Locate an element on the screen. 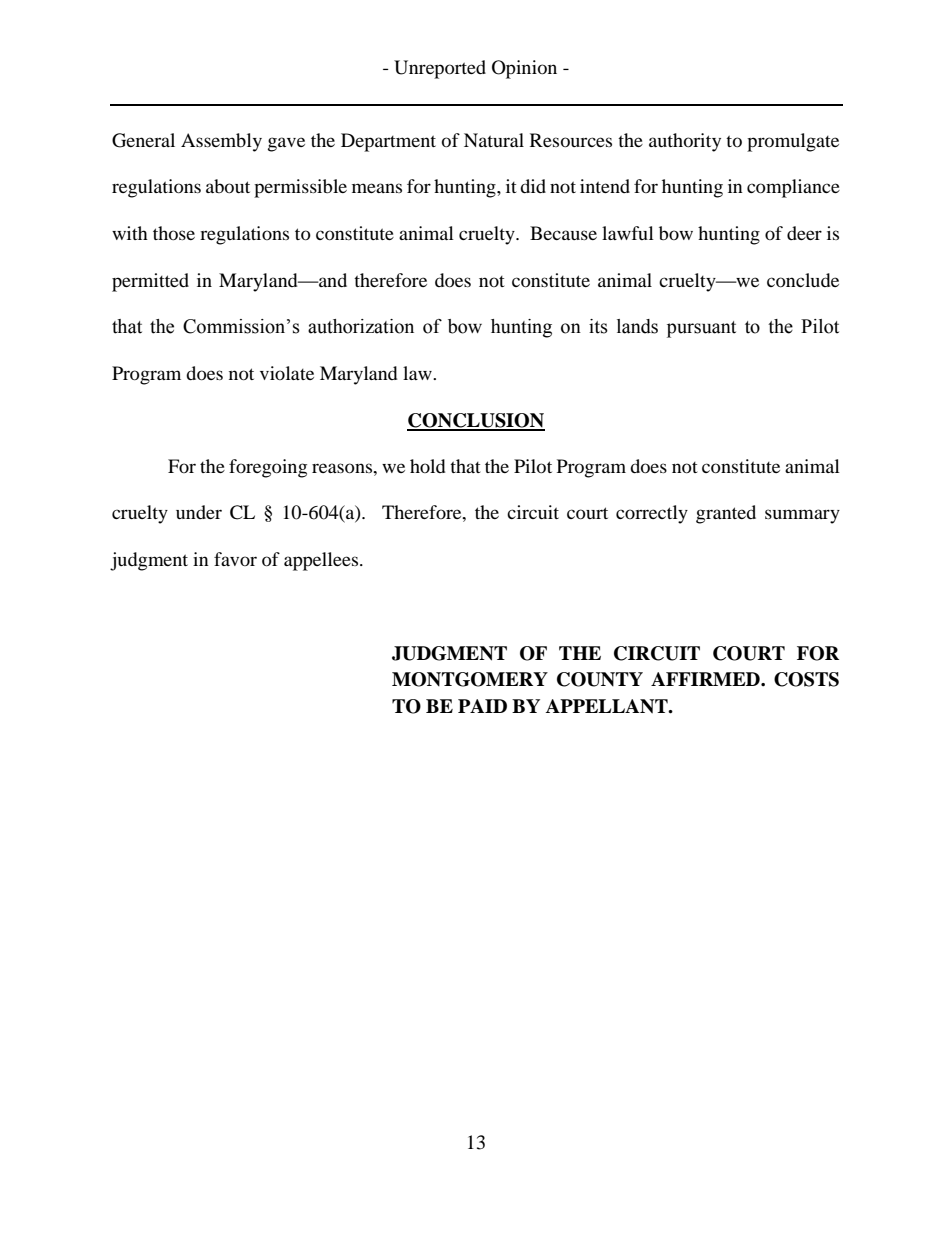 This screenshot has height=1233, width=952. Assembly is located at coordinates (221, 142).
